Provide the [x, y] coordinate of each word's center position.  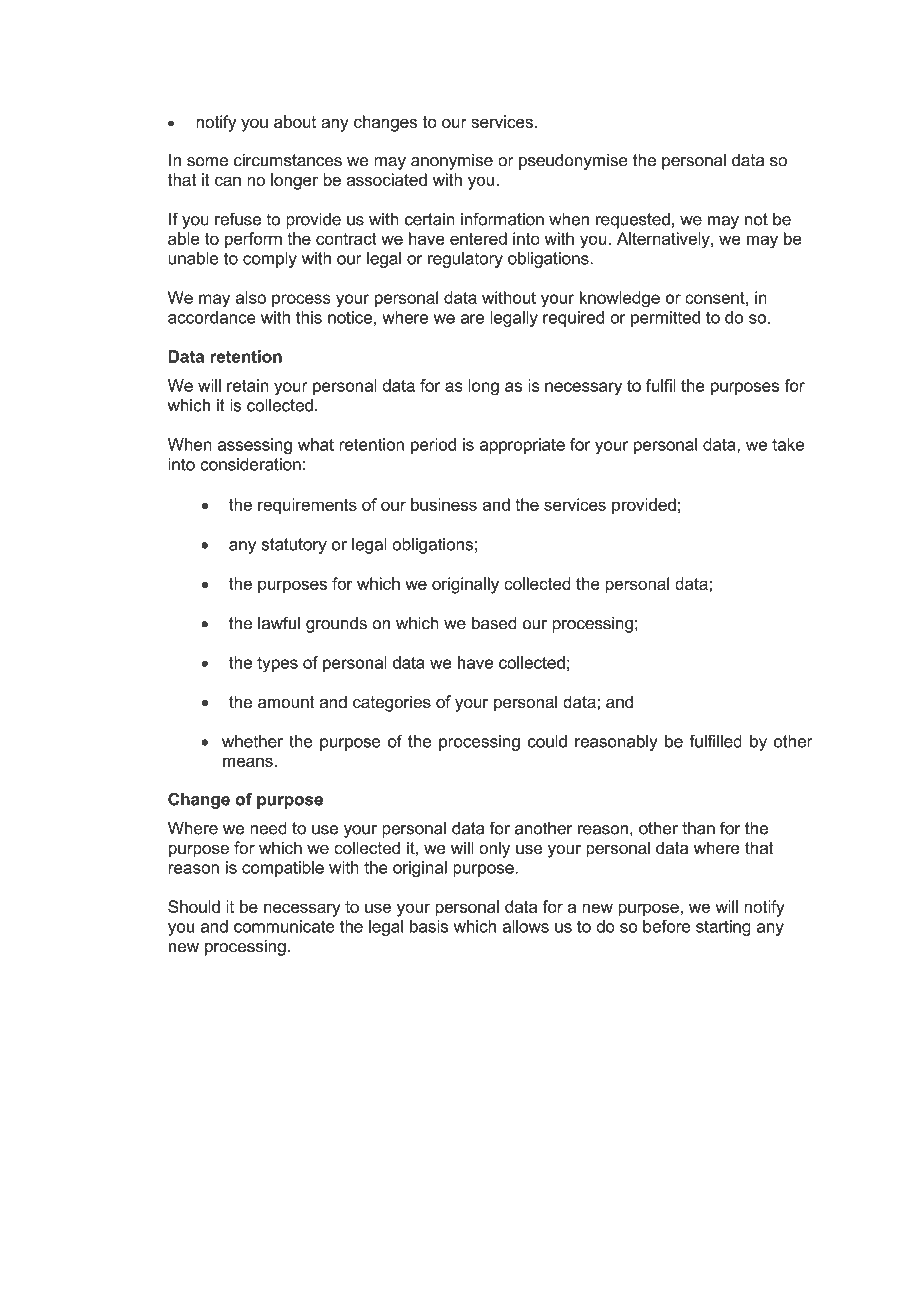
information [502, 219]
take [788, 444]
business [444, 504]
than [698, 828]
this [309, 317]
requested [633, 221]
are [472, 319]
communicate [284, 926]
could [547, 741]
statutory [294, 546]
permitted [665, 319]
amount [286, 702]
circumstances [287, 160]
